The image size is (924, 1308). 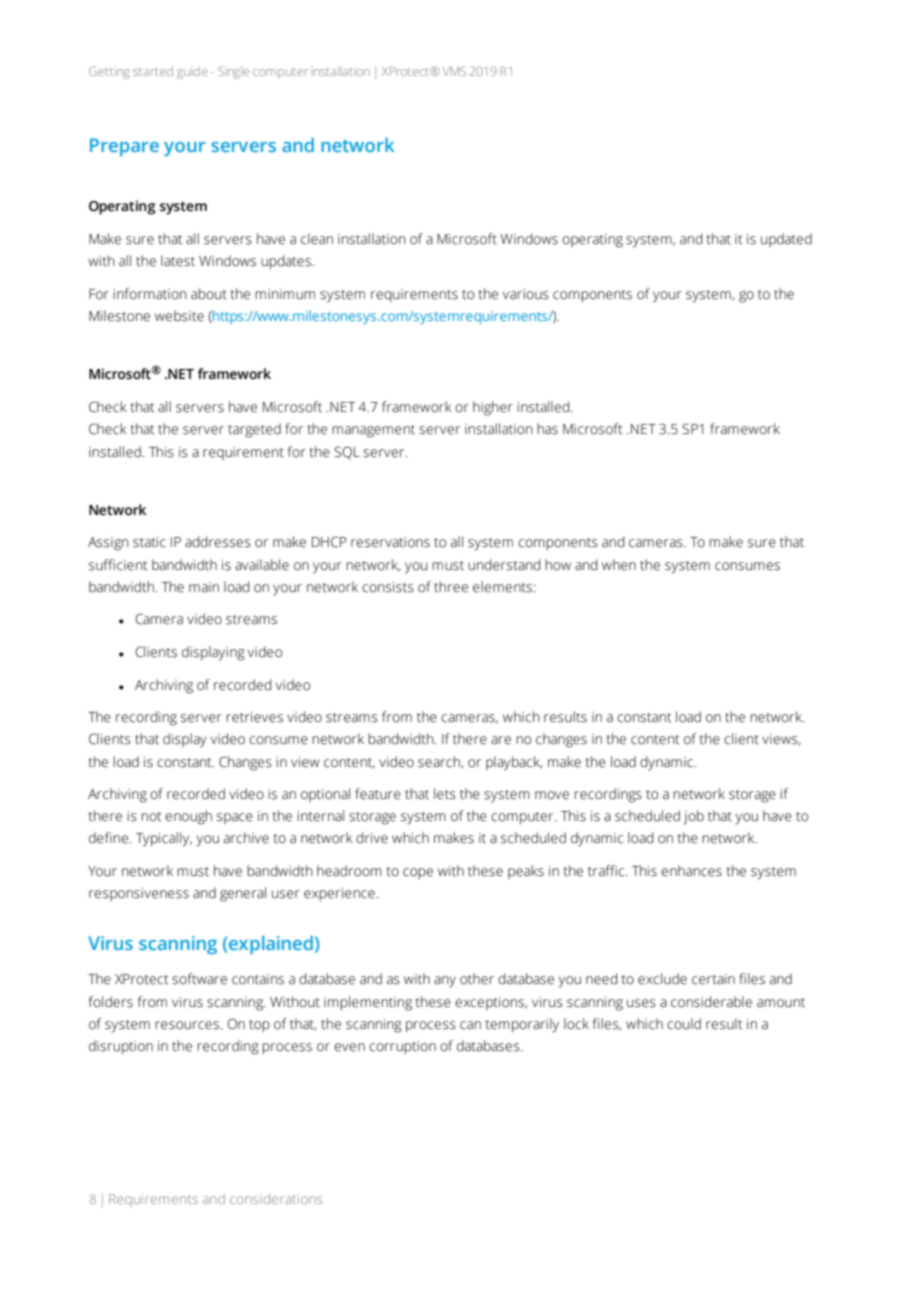 What do you see at coordinates (204, 587) in the screenshot?
I see `main` at bounding box center [204, 587].
